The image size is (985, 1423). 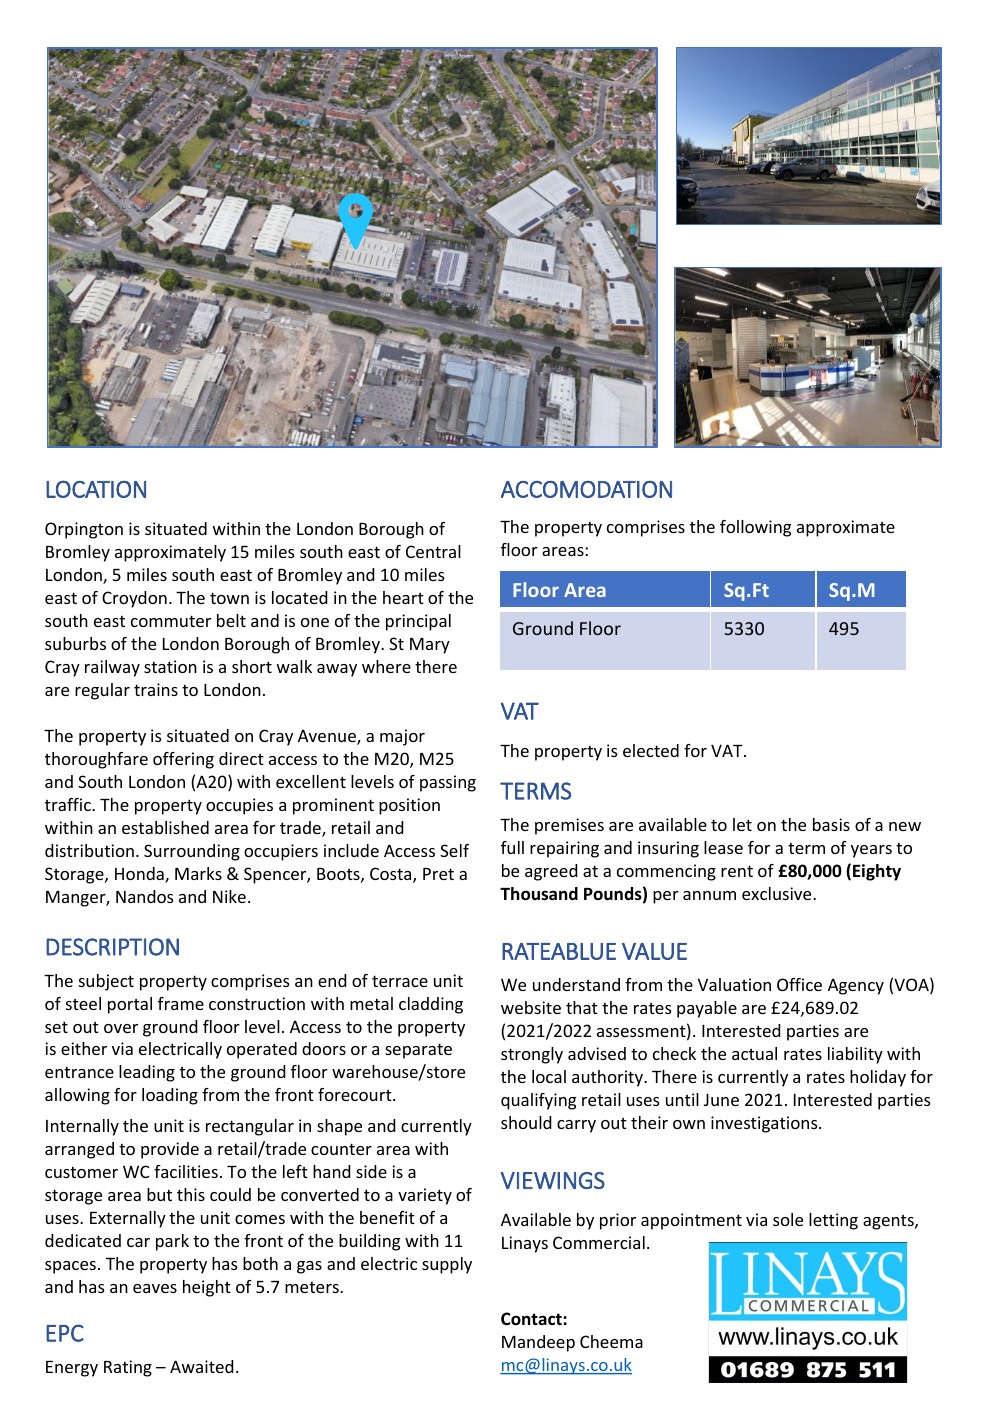 I want to click on major, so click(x=402, y=737).
